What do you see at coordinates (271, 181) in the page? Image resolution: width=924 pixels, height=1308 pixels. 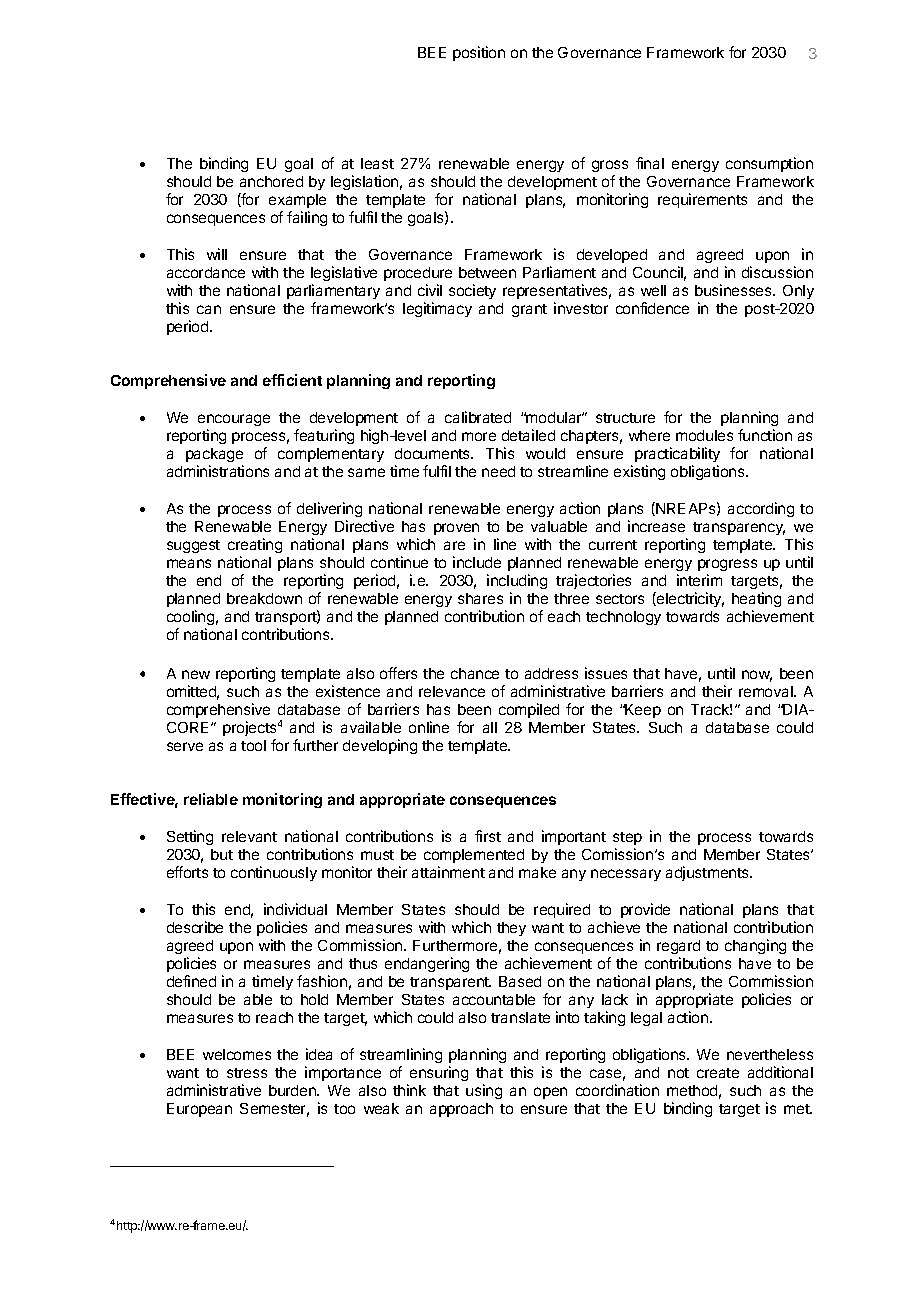 I see `anchored` at bounding box center [271, 181].
